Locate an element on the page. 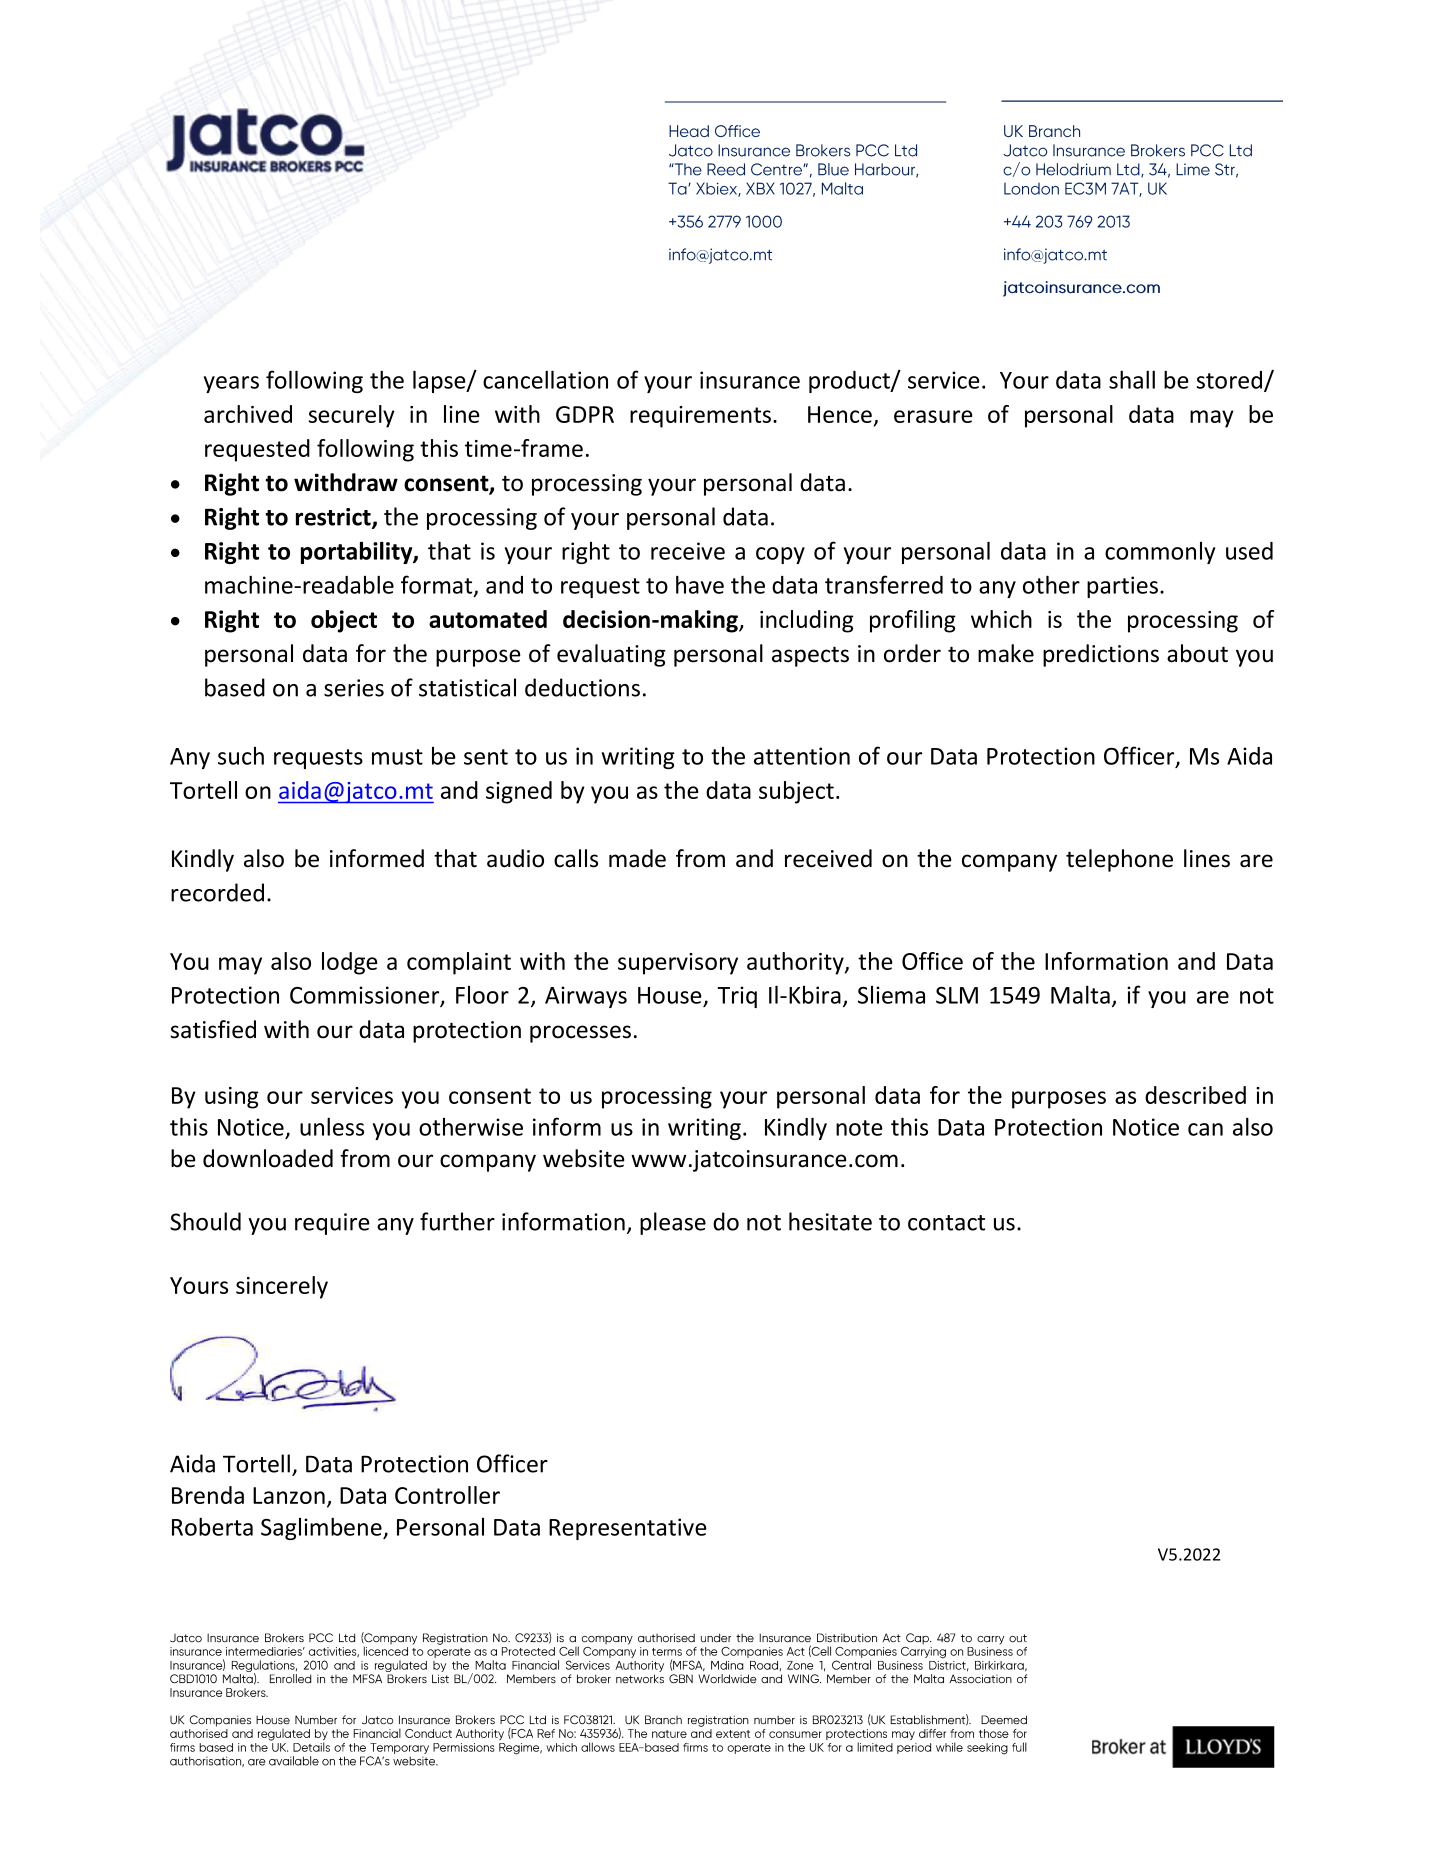  shall is located at coordinates (1132, 379).
